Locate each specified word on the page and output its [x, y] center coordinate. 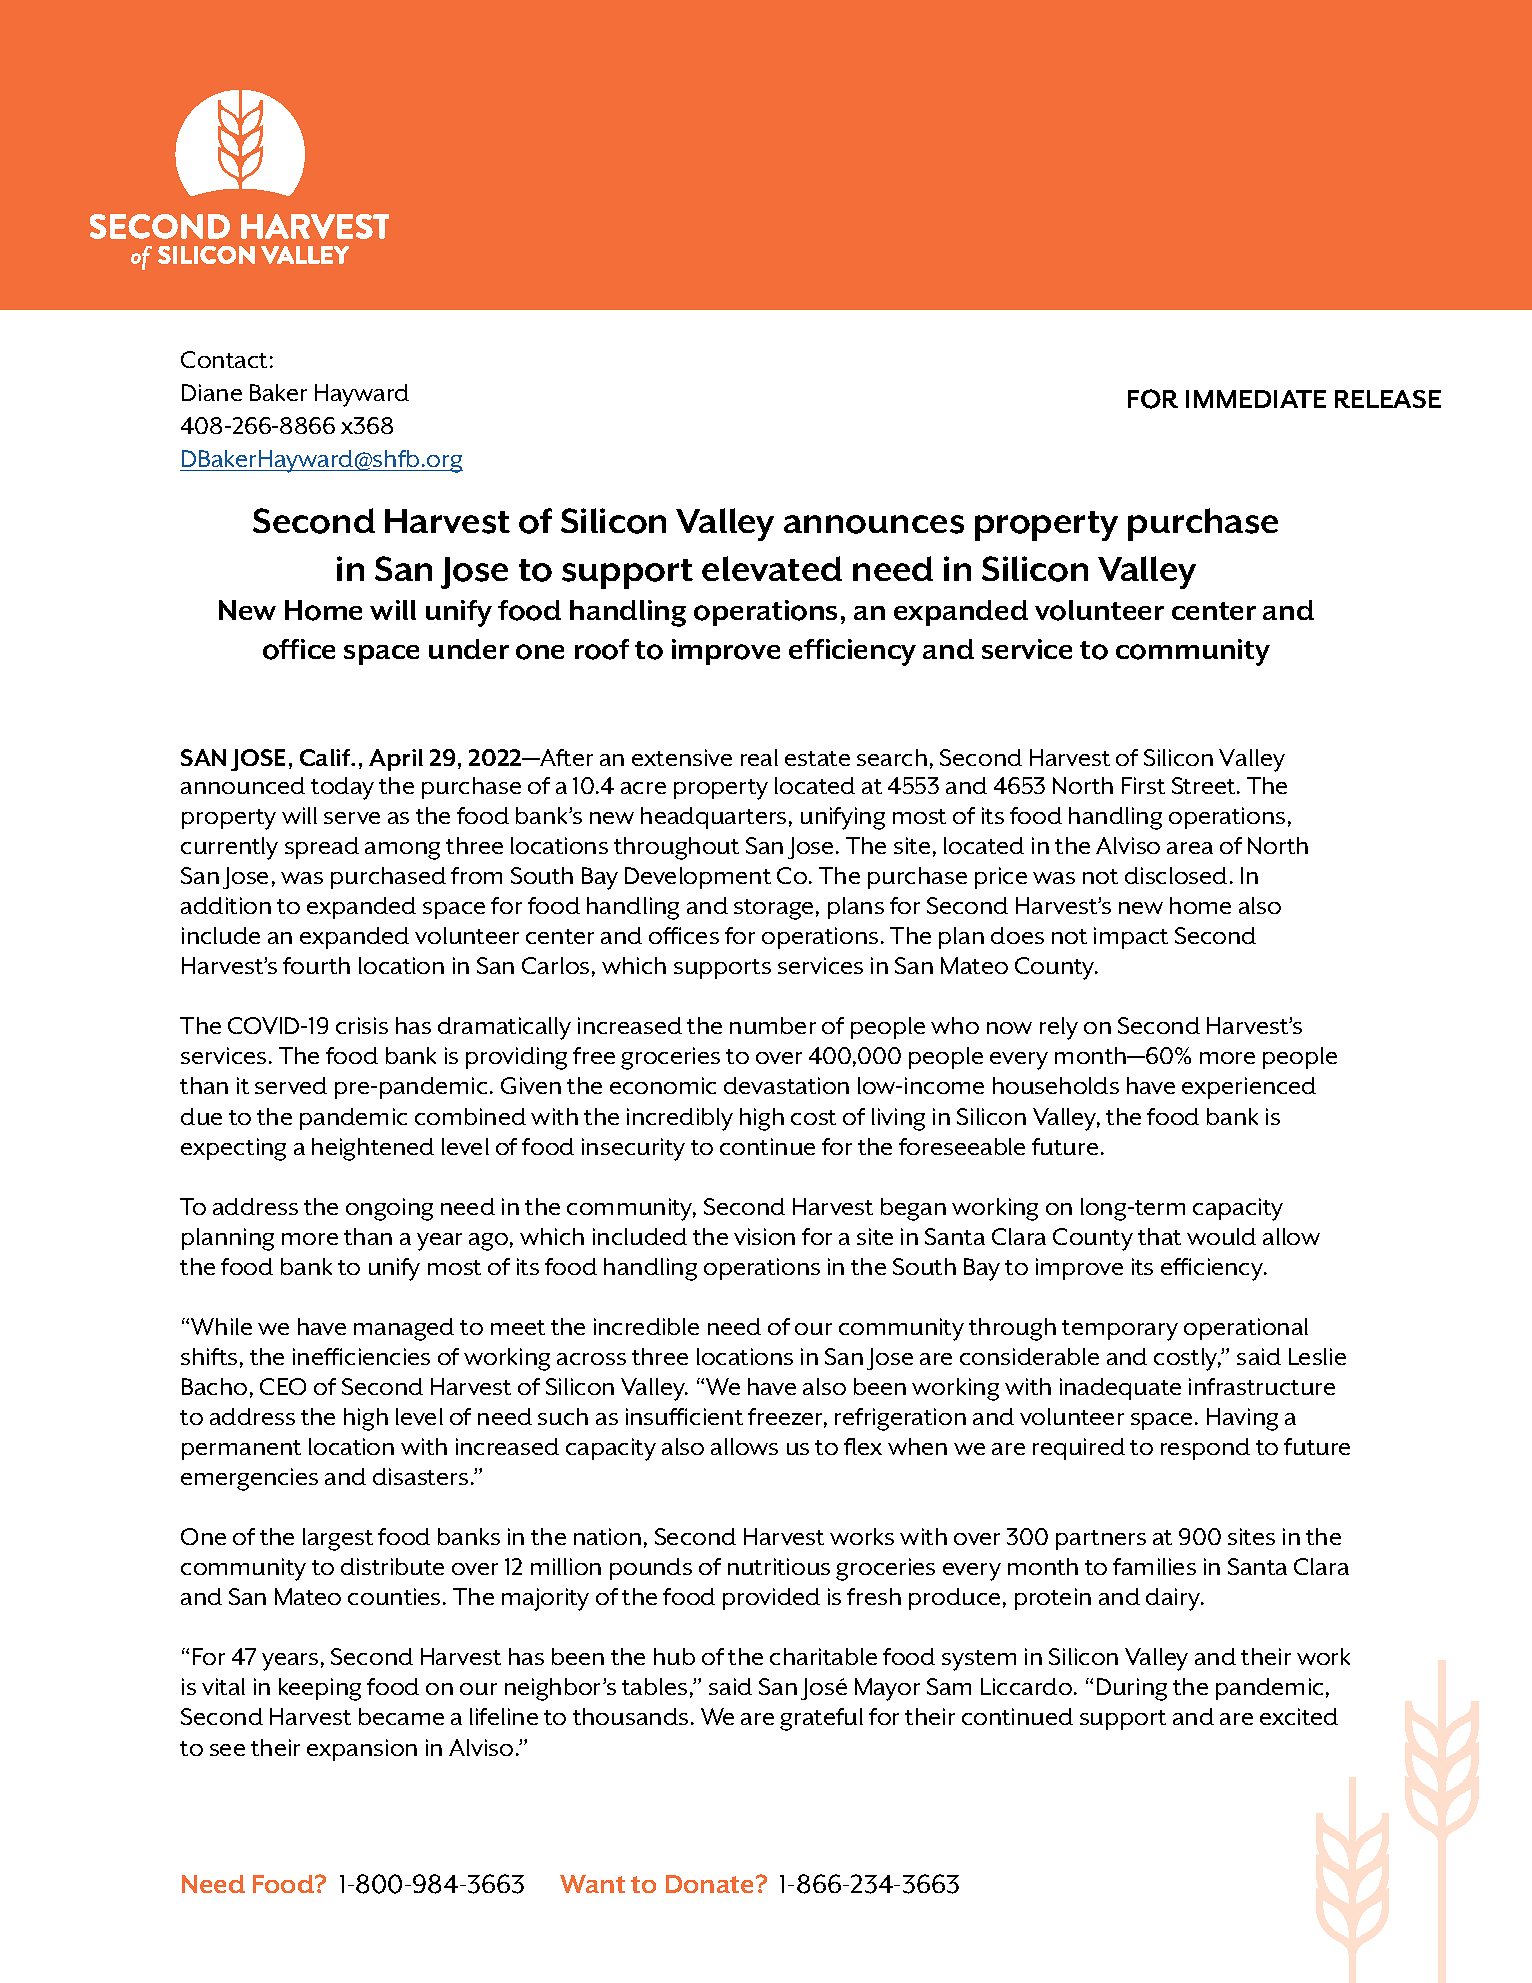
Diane [212, 392]
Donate [711, 1884]
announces [874, 524]
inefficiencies [361, 1356]
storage [773, 909]
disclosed [1176, 875]
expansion [362, 1750]
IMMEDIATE [1256, 399]
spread [322, 848]
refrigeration [900, 1419]
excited [1299, 1716]
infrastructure [1262, 1386]
